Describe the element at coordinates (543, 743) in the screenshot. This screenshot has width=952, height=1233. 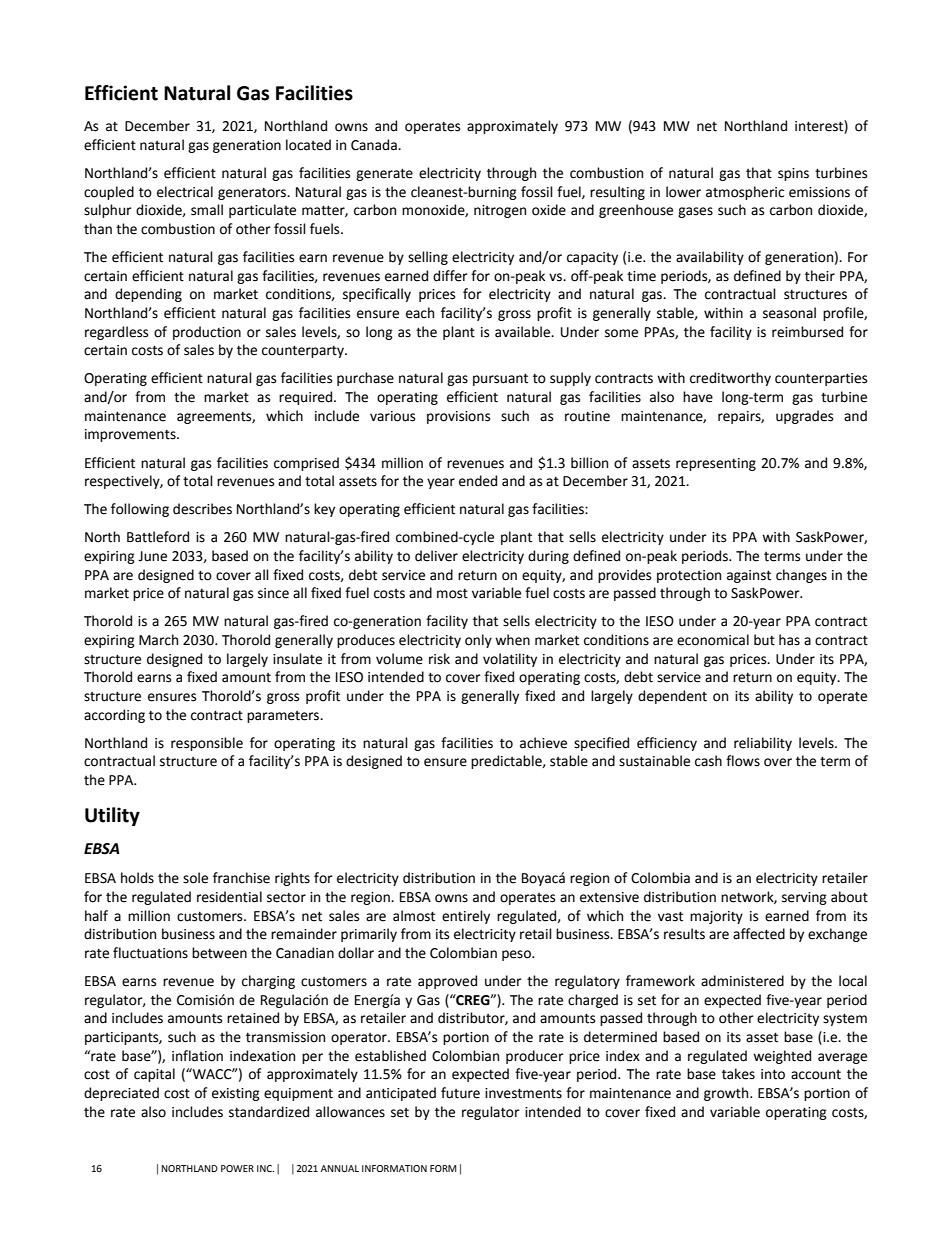
I see `achieve` at that location.
